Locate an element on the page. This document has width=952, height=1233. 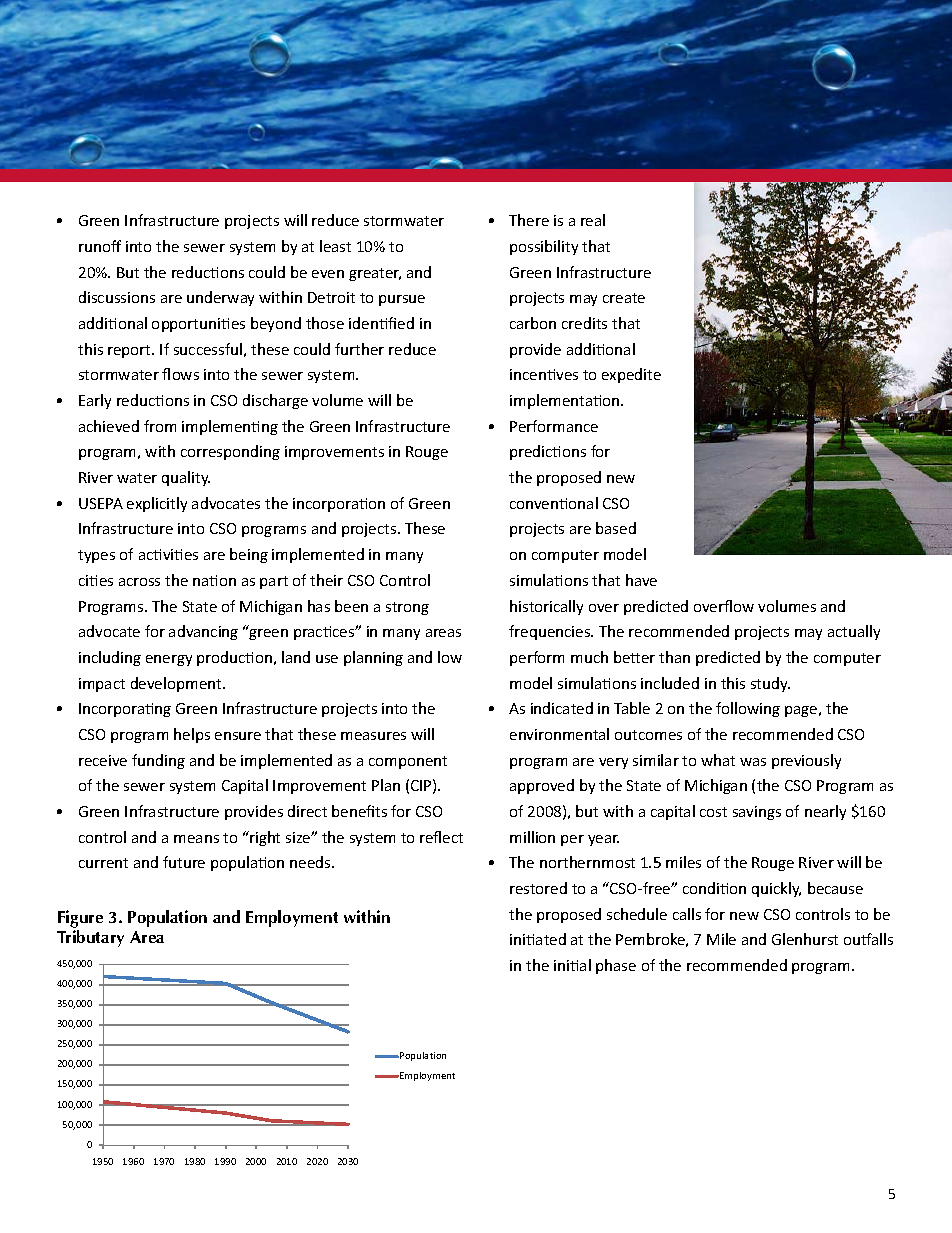
initiated is located at coordinates (538, 939).
